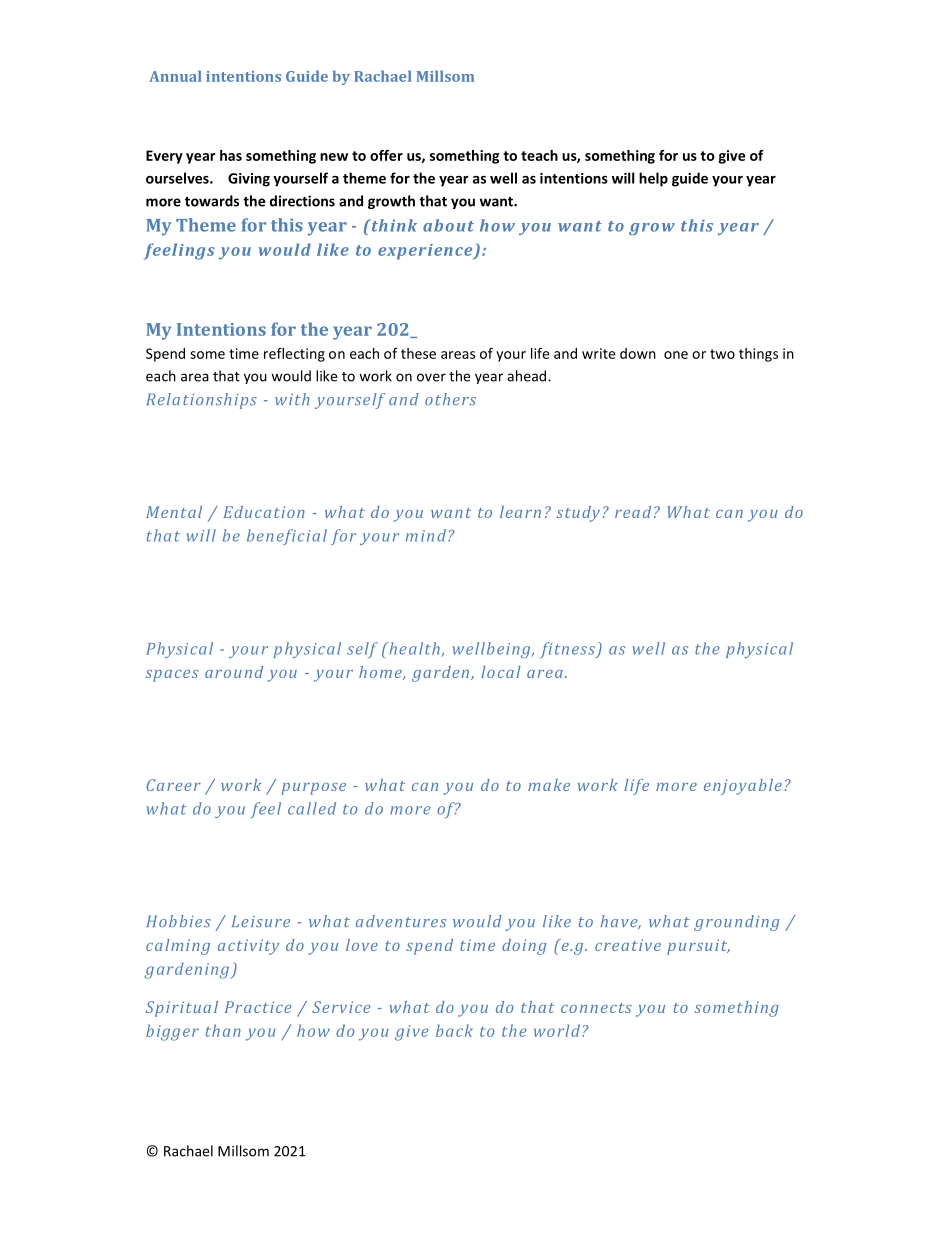 This page has height=1233, width=952. What do you see at coordinates (231, 155) in the page?
I see `has` at bounding box center [231, 155].
